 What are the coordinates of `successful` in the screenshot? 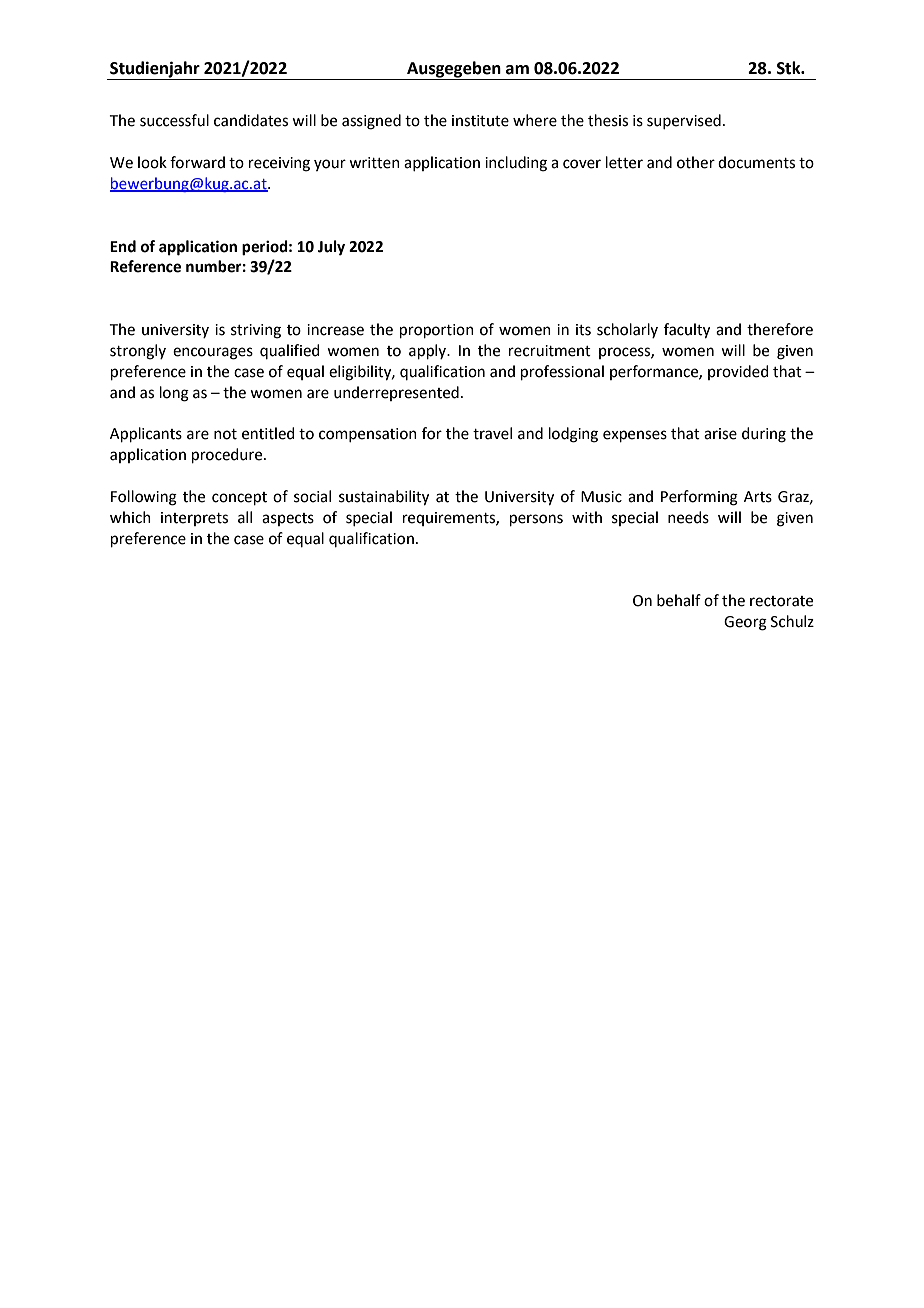 It's located at (174, 120).
